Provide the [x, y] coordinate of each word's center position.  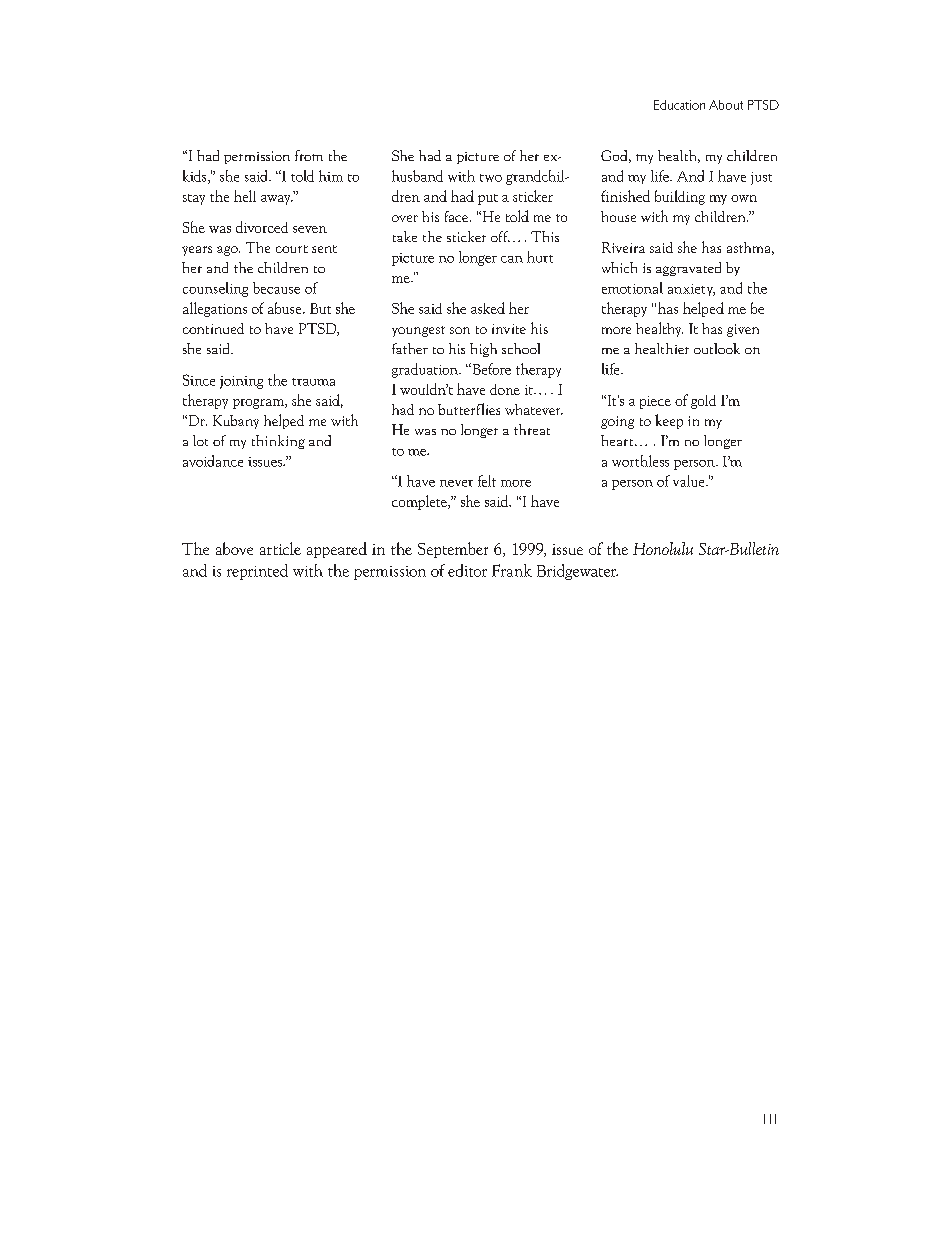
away [277, 200]
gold [703, 402]
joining [241, 382]
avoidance [213, 461]
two [491, 178]
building [680, 197]
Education [679, 105]
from [309, 155]
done [505, 389]
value [690, 481]
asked [488, 308]
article [280, 548]
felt [487, 481]
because [276, 288]
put [488, 199]
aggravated [688, 269]
